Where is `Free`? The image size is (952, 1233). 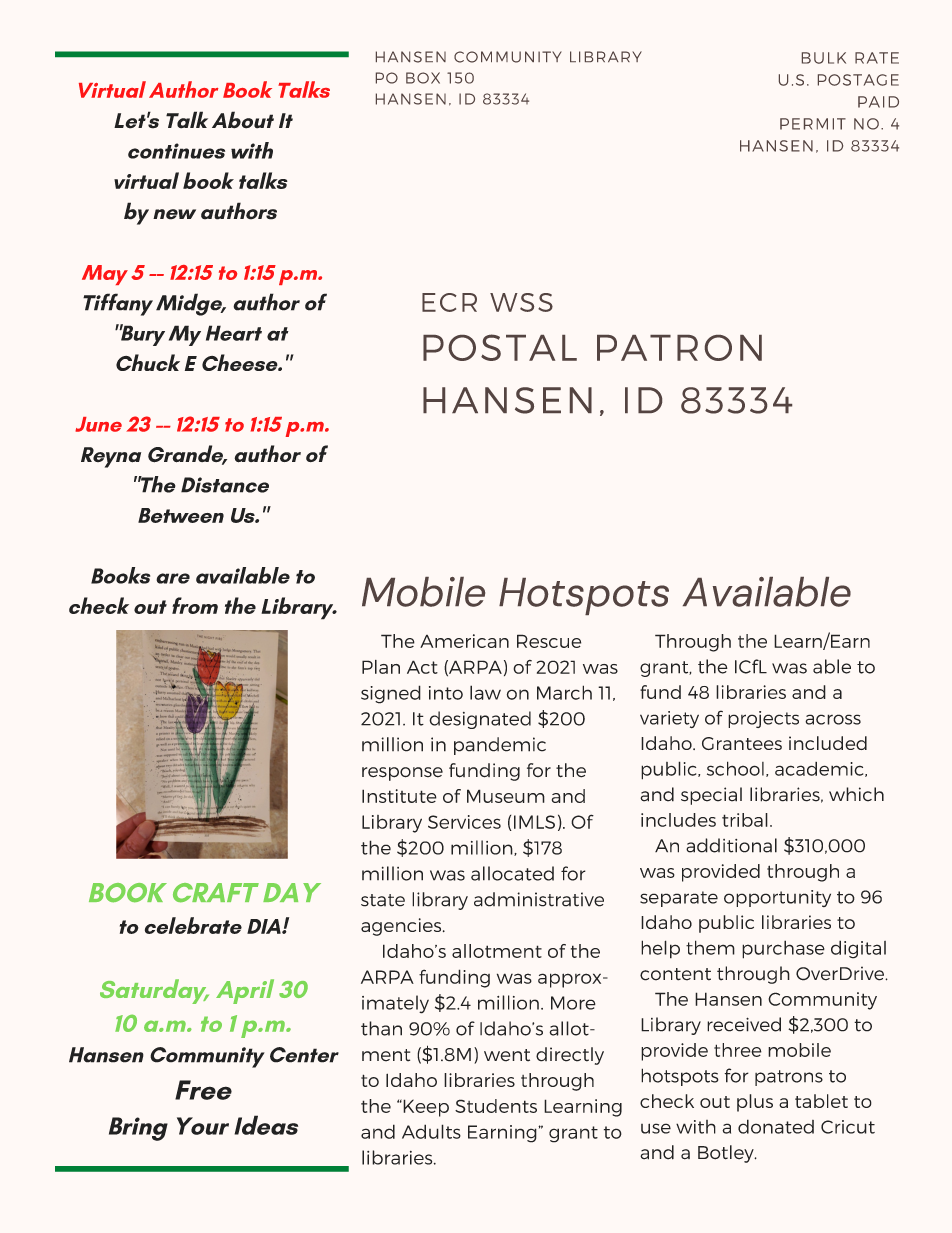
Free is located at coordinates (203, 1090).
